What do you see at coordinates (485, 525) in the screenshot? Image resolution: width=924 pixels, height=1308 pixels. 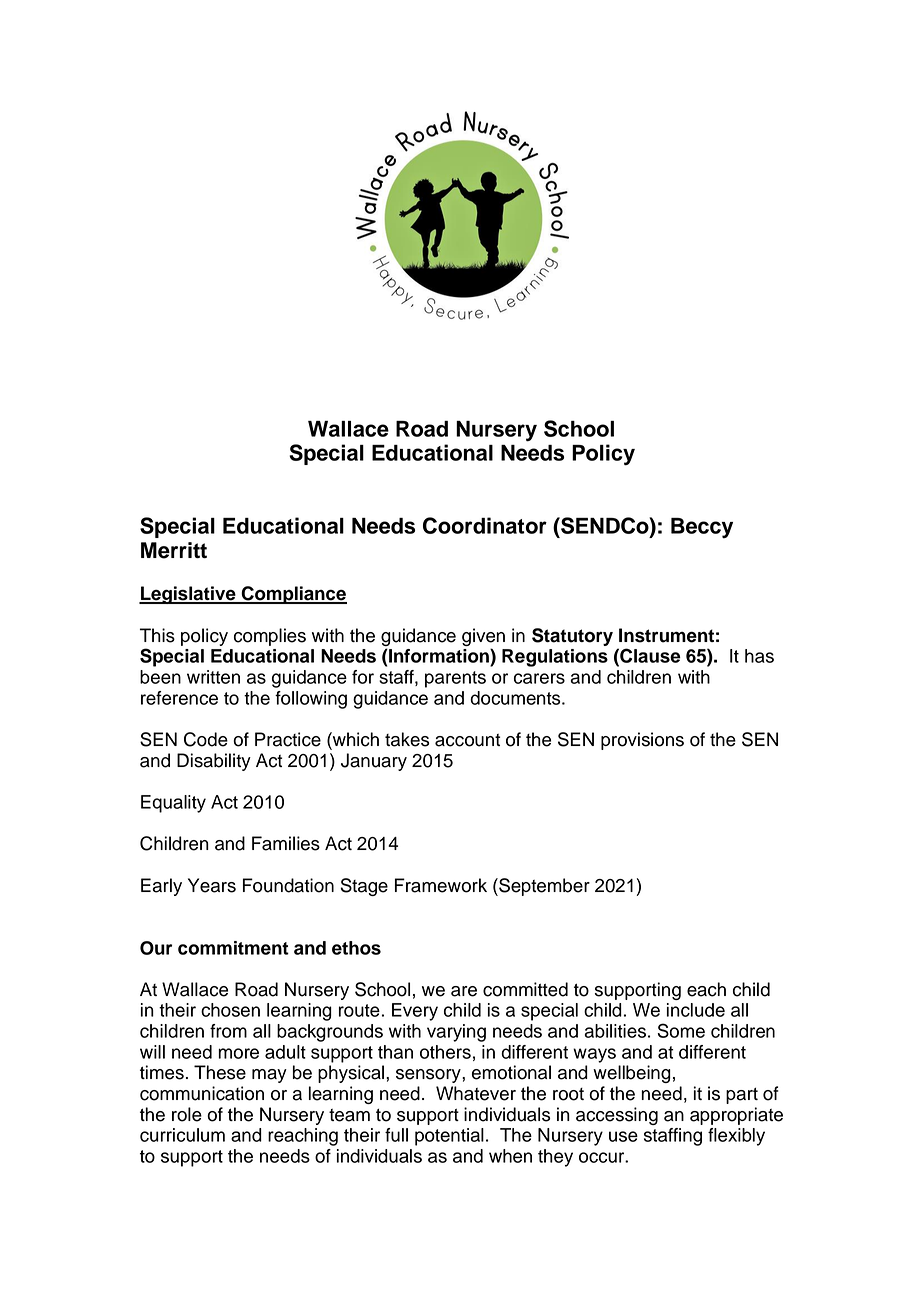 I see `Coordinator` at bounding box center [485, 525].
